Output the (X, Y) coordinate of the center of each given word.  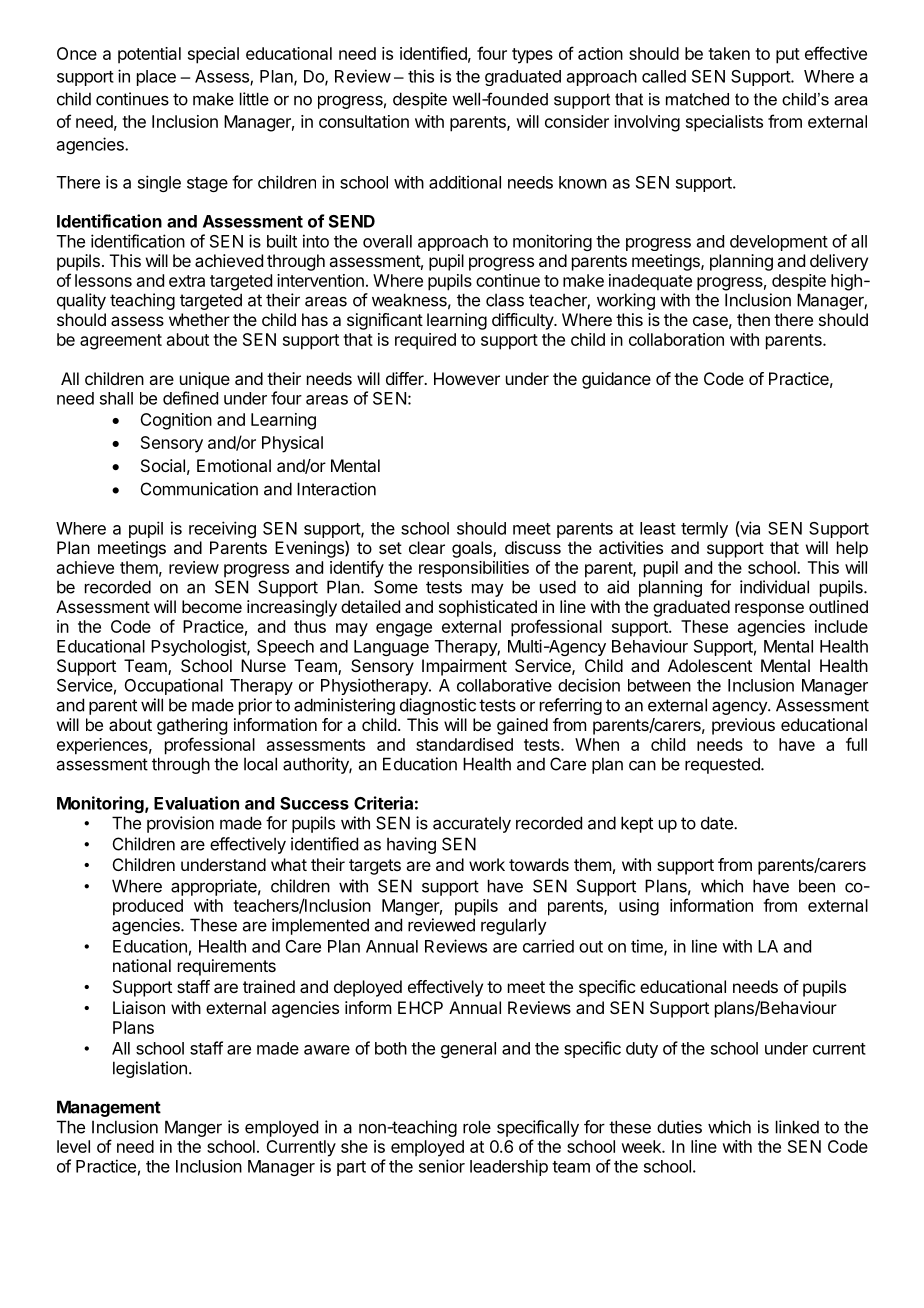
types (532, 56)
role (477, 1127)
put (788, 56)
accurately (472, 824)
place (156, 78)
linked (797, 1127)
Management (109, 1108)
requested (723, 765)
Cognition (176, 421)
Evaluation (196, 803)
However (467, 378)
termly (704, 530)
